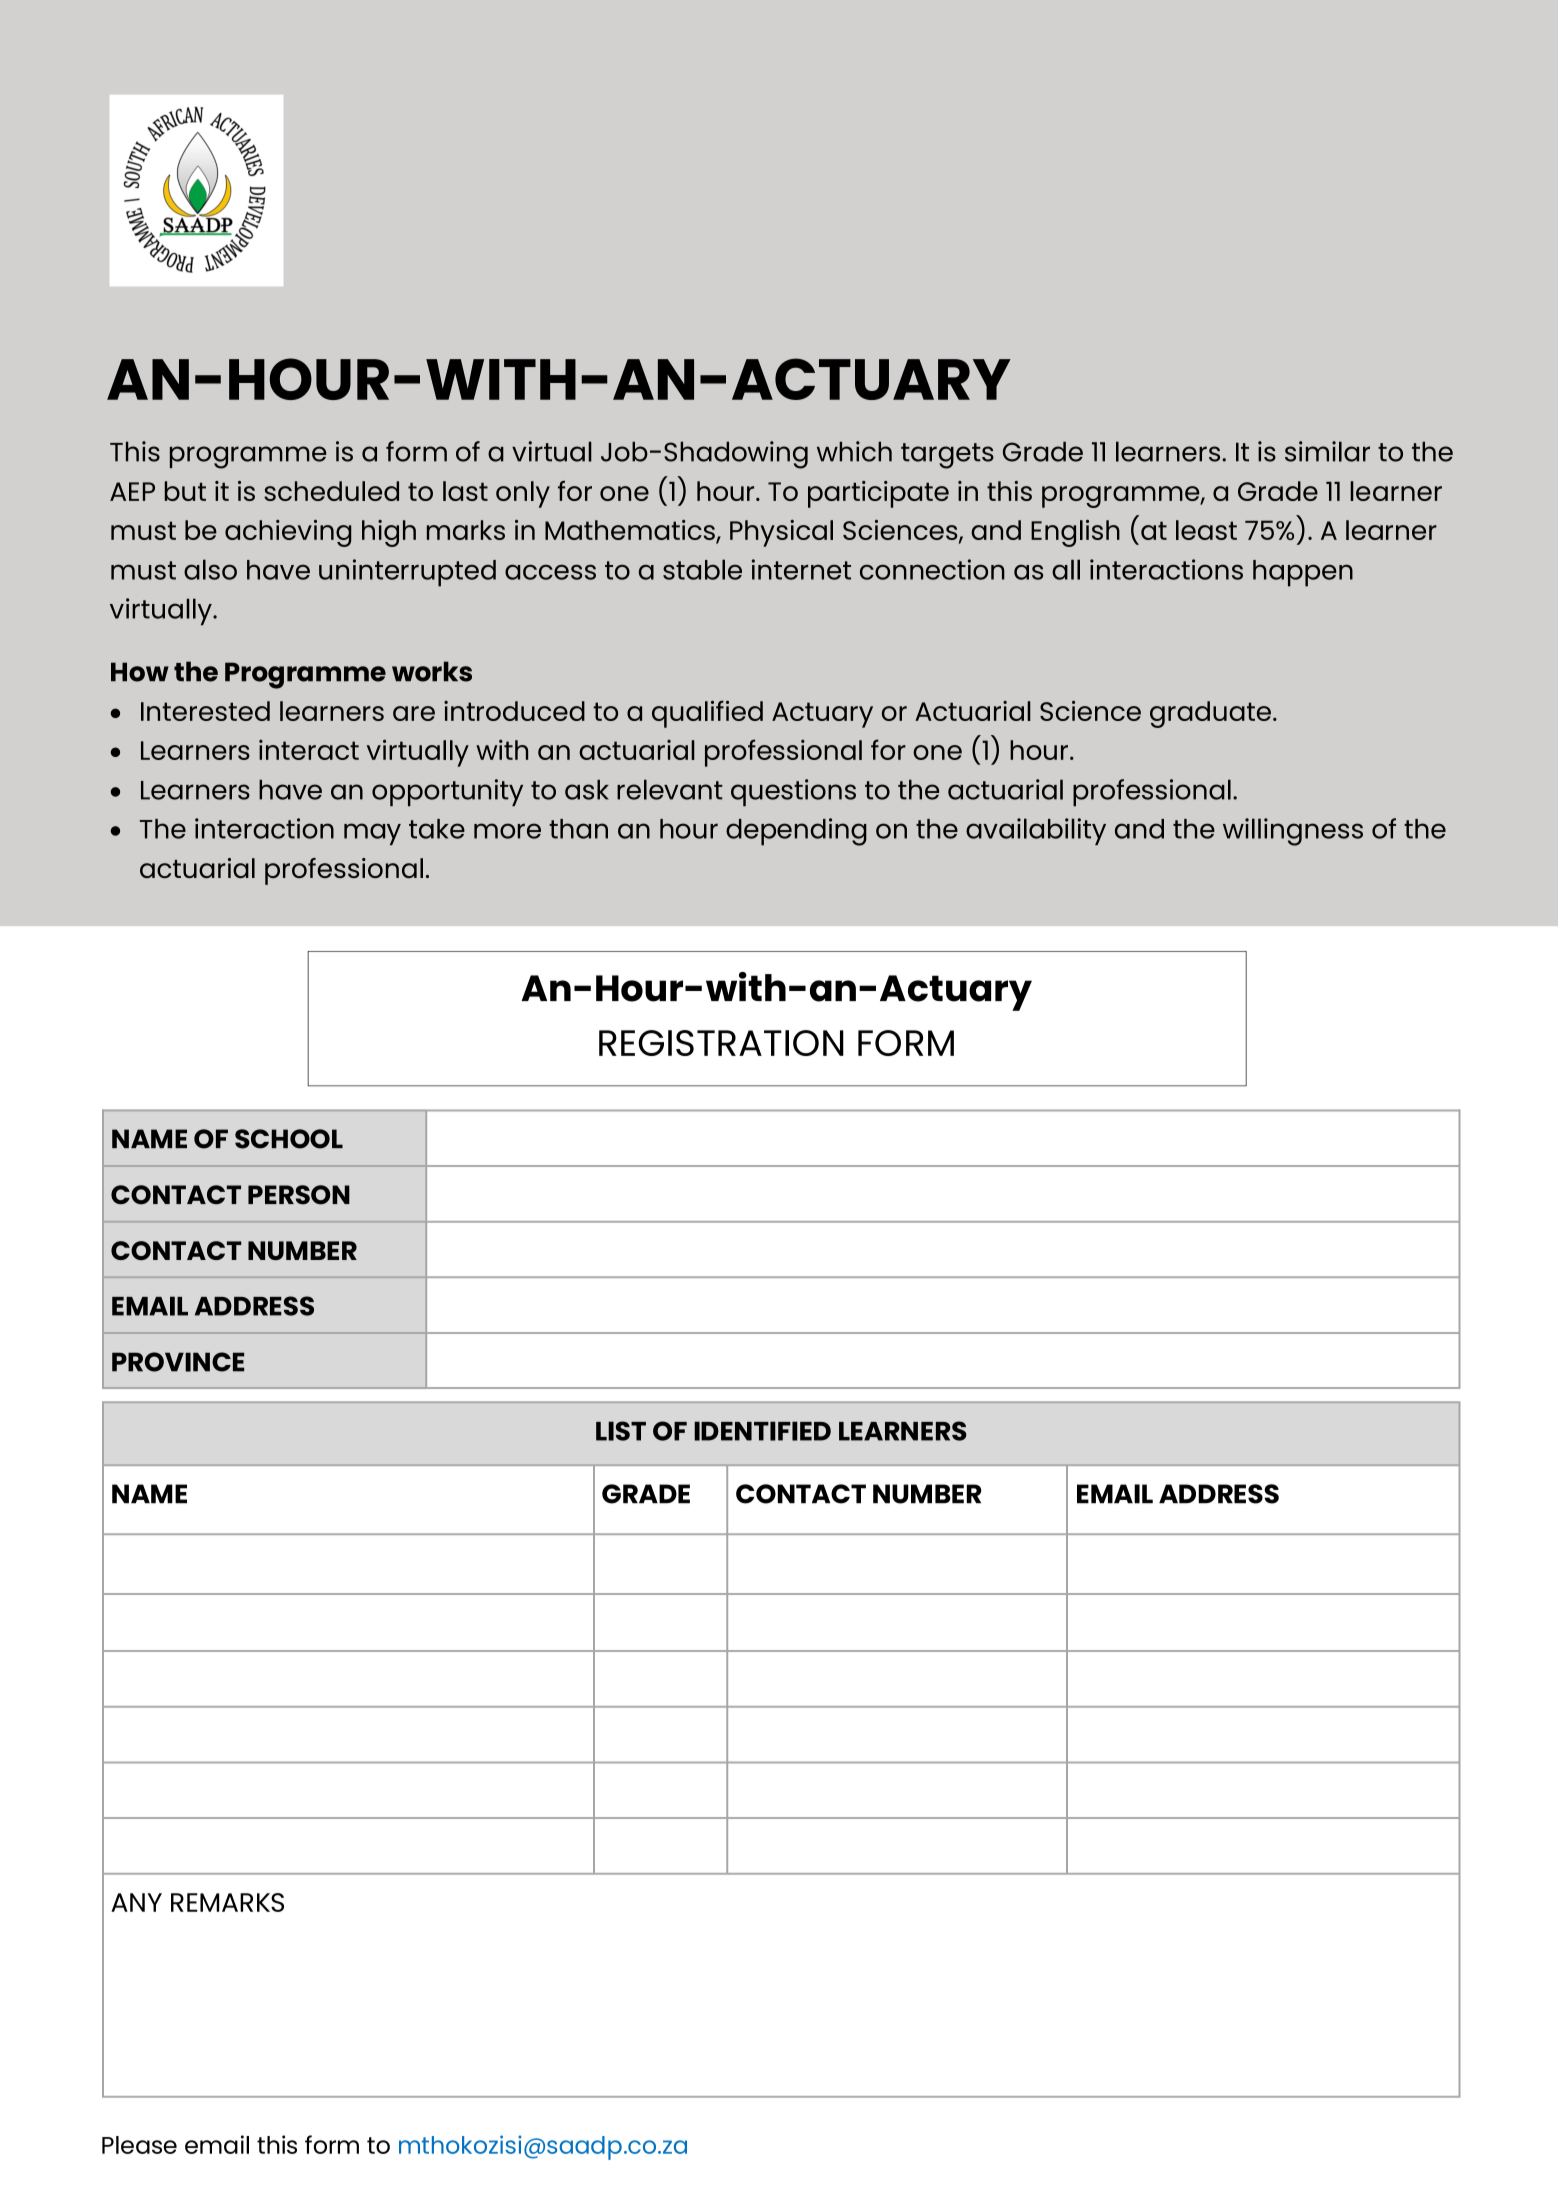 The width and height of the screenshot is (1558, 2204). What do you see at coordinates (621, 1431) in the screenshot?
I see `LIST` at bounding box center [621, 1431].
